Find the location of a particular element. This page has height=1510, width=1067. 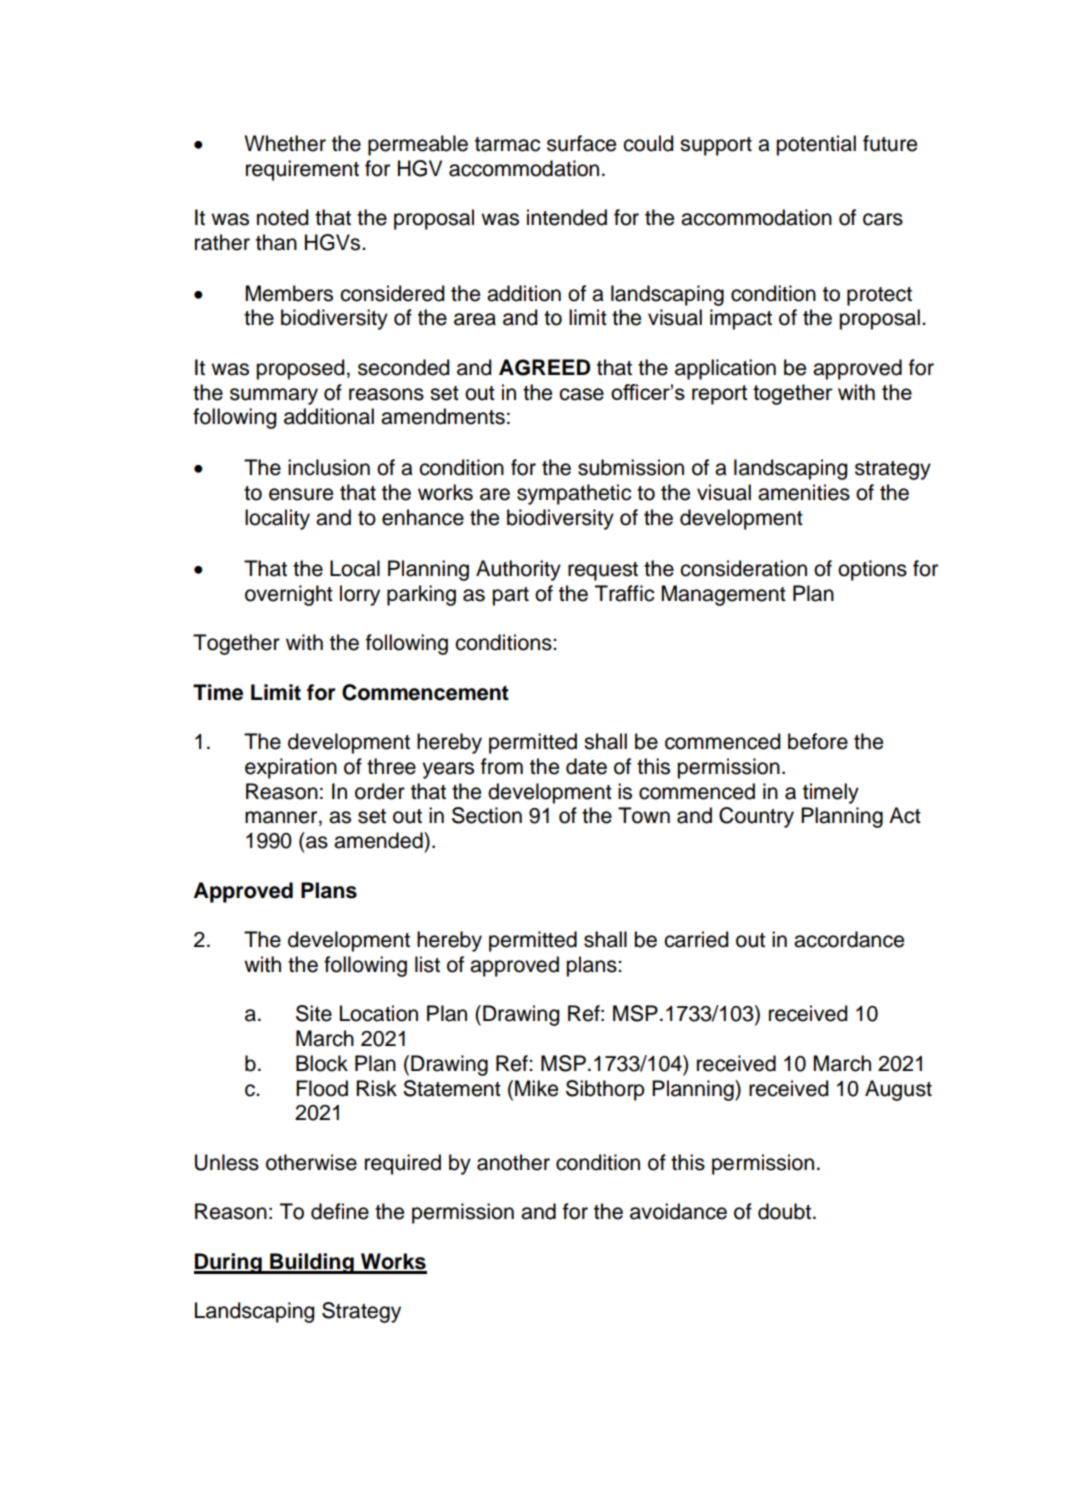

another is located at coordinates (513, 1162).
